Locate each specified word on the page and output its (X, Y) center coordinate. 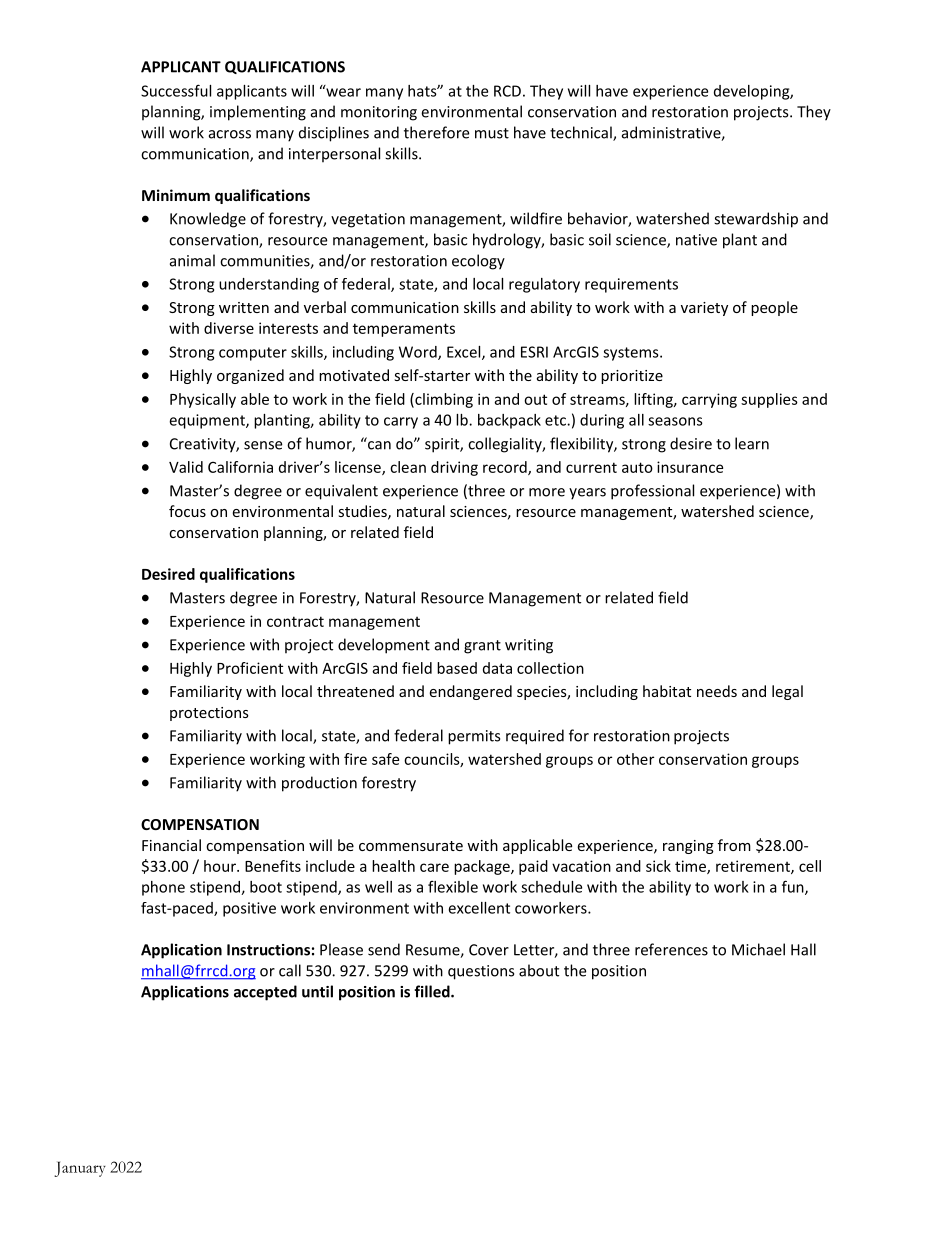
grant (482, 647)
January (80, 1169)
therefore (436, 132)
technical (582, 133)
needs (717, 691)
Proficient (250, 668)
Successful (176, 90)
